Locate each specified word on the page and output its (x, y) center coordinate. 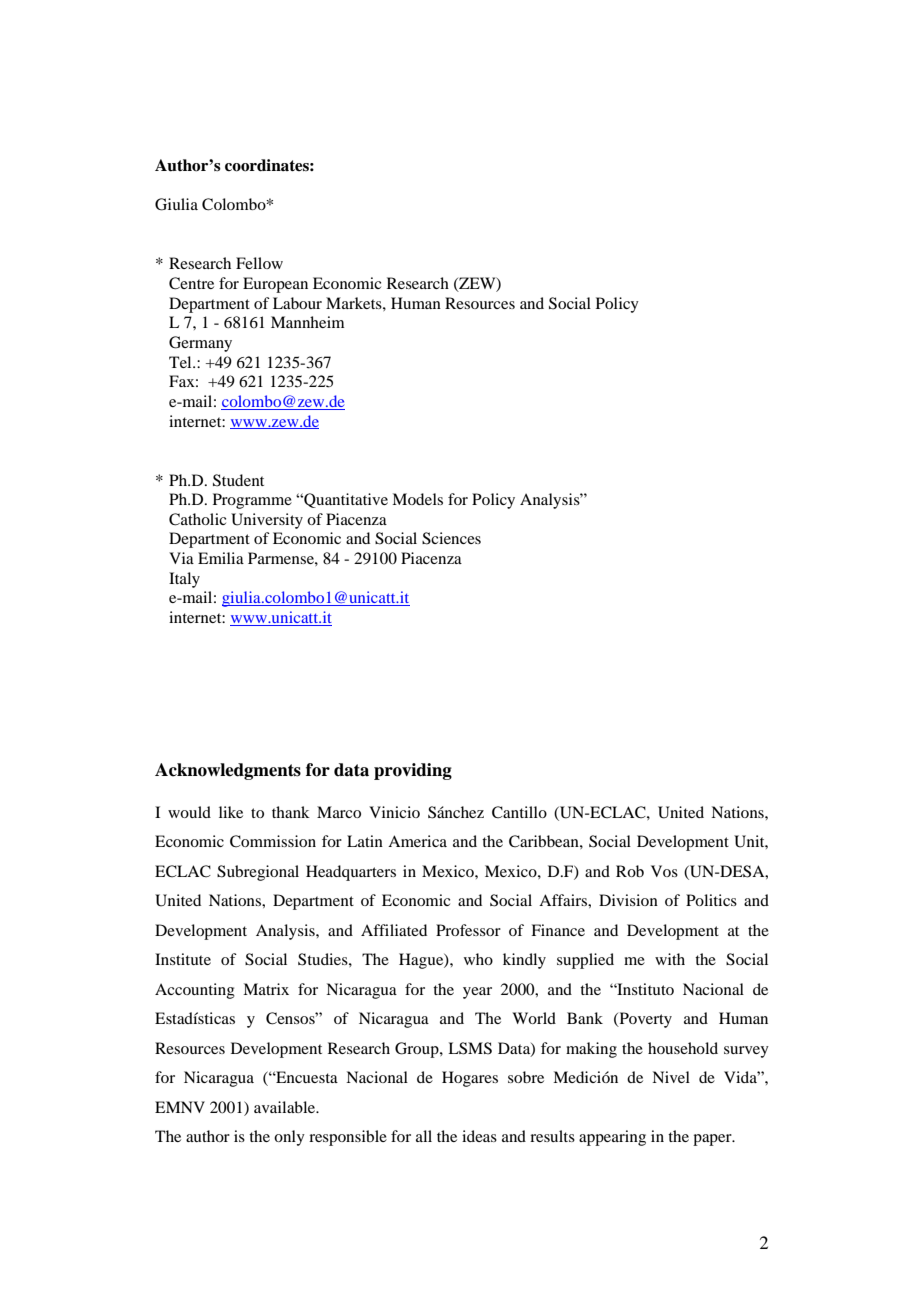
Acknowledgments (228, 771)
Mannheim (307, 322)
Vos (664, 871)
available (286, 1107)
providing (413, 771)
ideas (479, 1136)
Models (417, 499)
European (275, 285)
